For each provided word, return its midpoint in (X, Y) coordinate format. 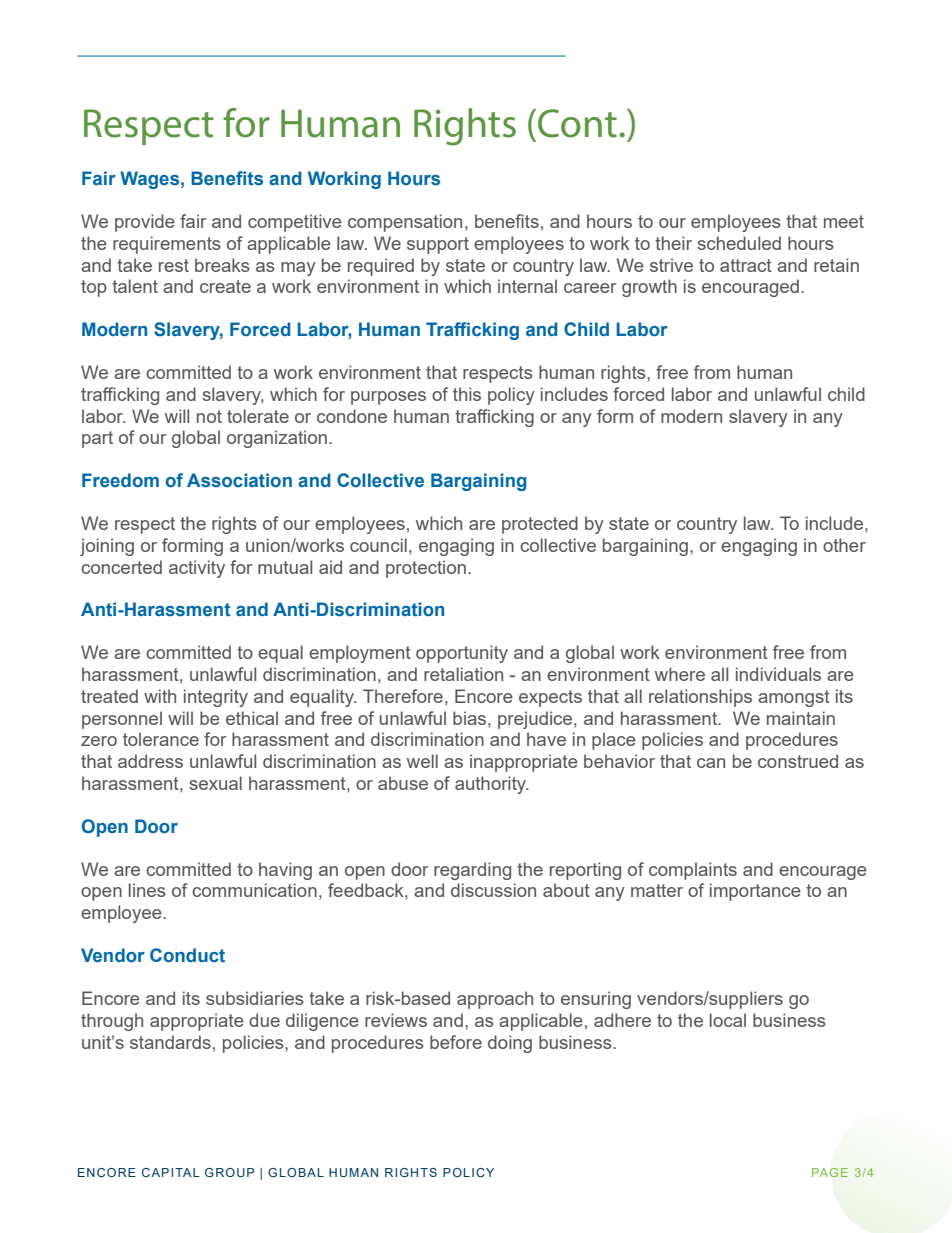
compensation (405, 223)
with (160, 696)
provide (145, 223)
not (209, 416)
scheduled (739, 243)
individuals (778, 674)
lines (147, 890)
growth (649, 288)
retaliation (463, 674)
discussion (493, 890)
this (467, 394)
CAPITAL (171, 1172)
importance (755, 892)
